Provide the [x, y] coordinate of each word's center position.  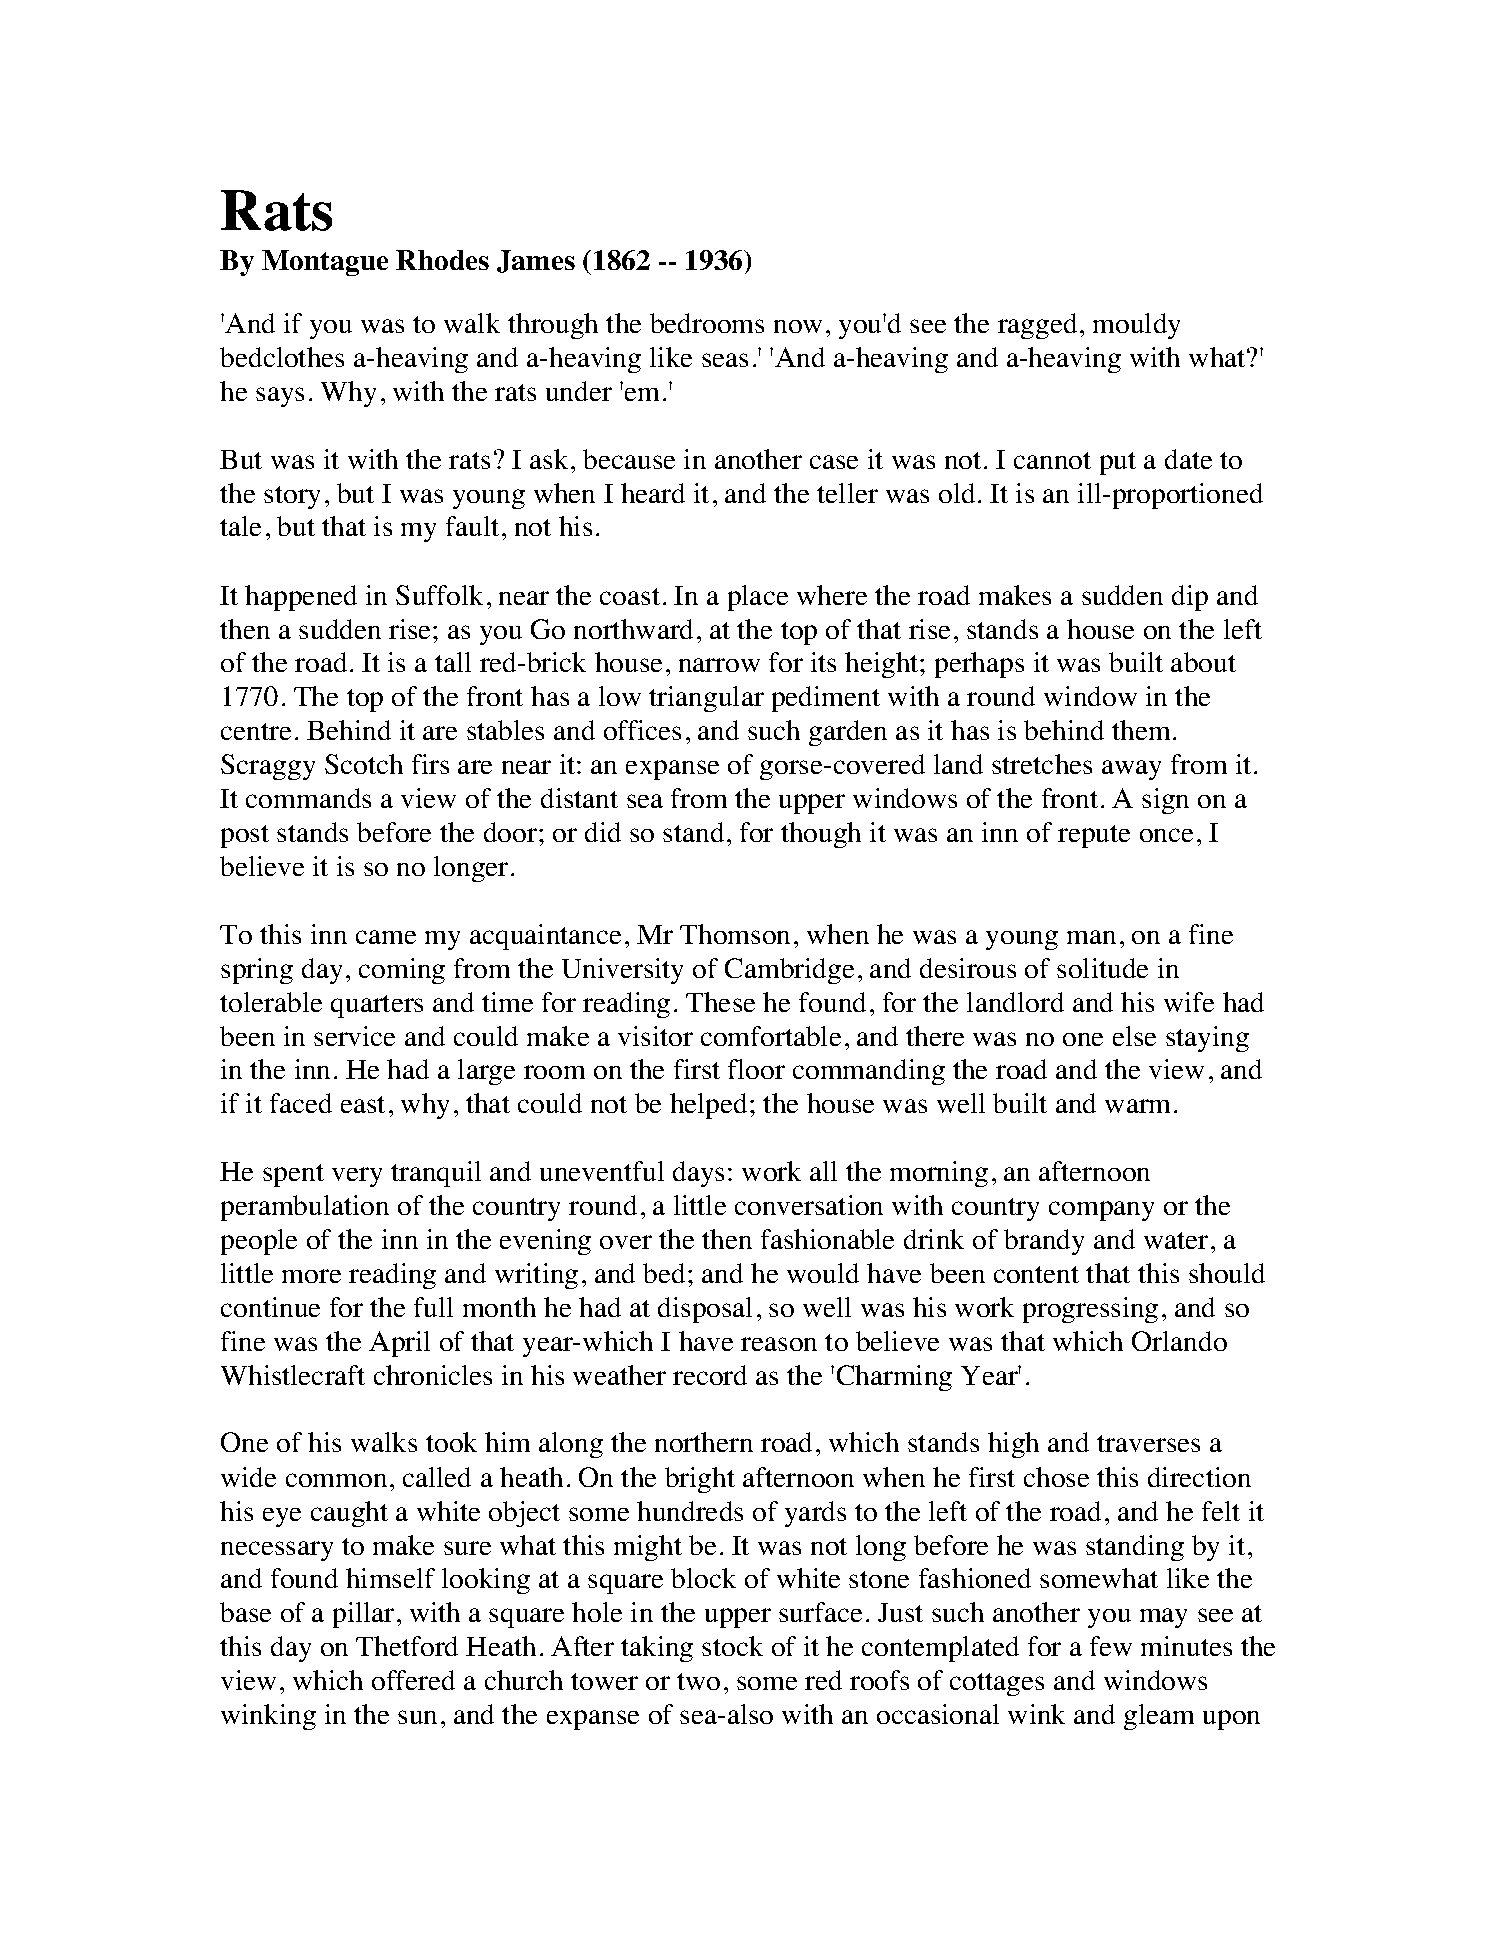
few [1111, 1646]
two [698, 1681]
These [720, 1002]
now [798, 326]
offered [413, 1680]
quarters [377, 1006]
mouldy [1136, 326]
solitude [1102, 968]
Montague [325, 263]
